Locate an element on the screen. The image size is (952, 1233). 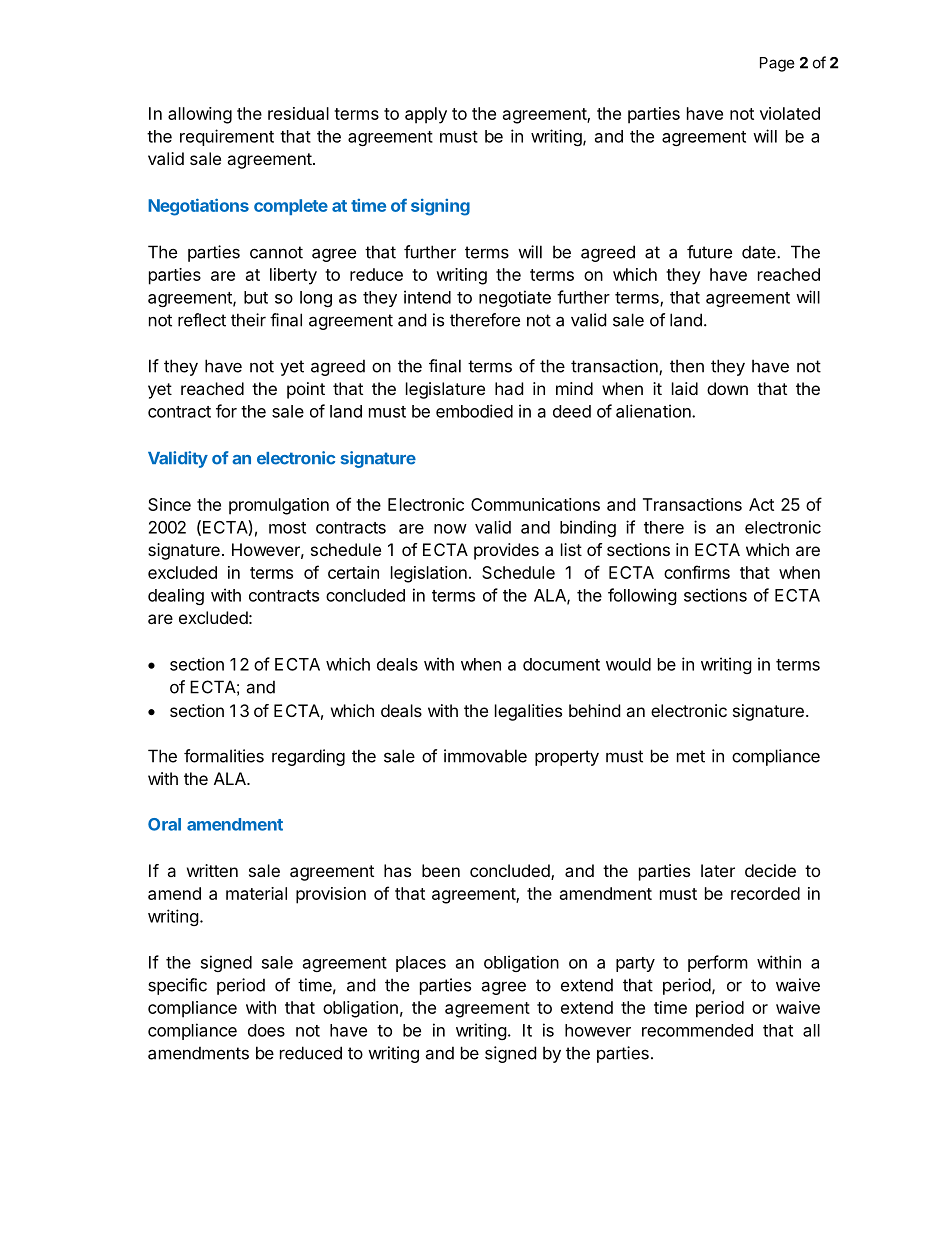
embodied is located at coordinates (474, 411).
